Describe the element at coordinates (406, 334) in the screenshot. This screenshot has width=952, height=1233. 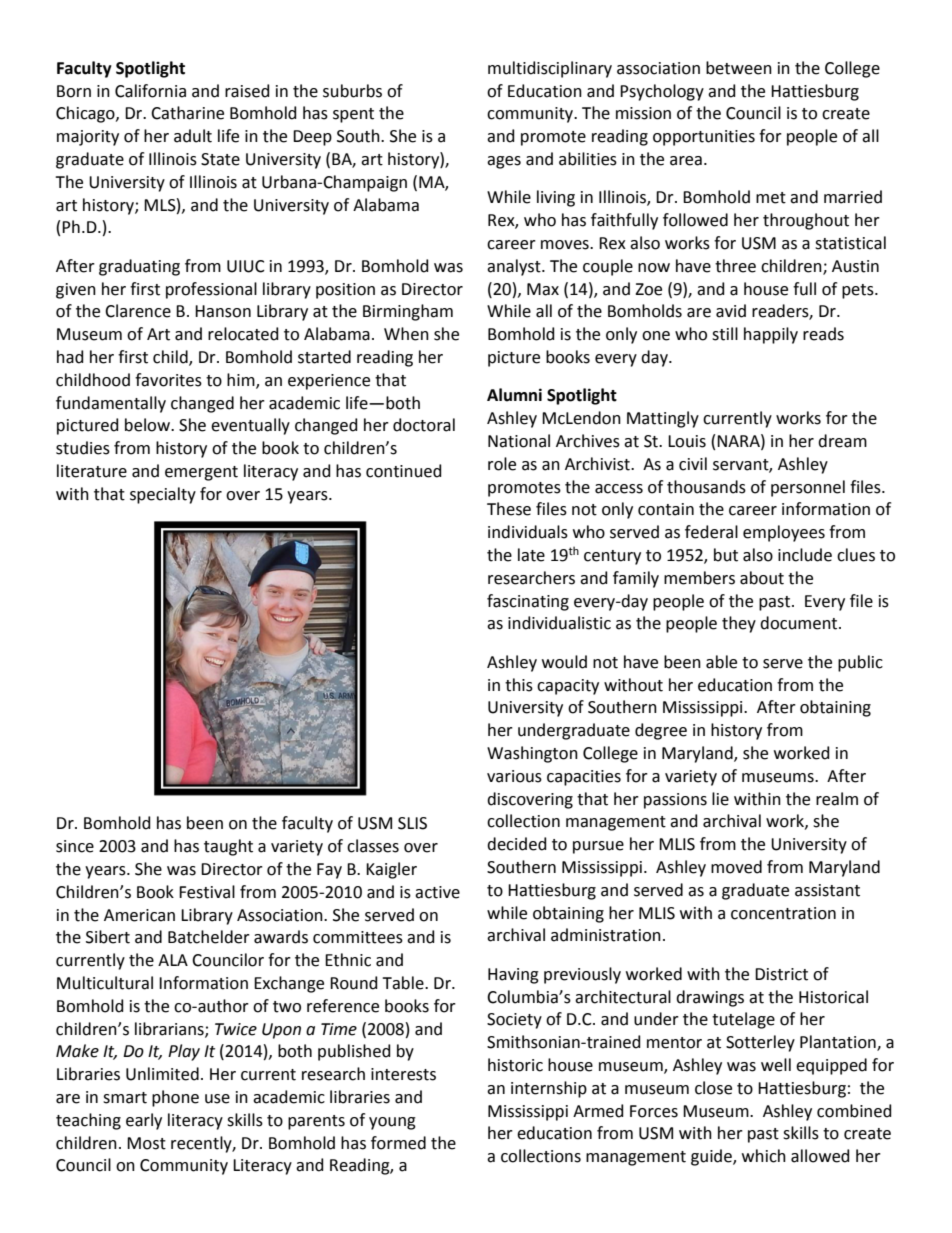
I see `When` at that location.
